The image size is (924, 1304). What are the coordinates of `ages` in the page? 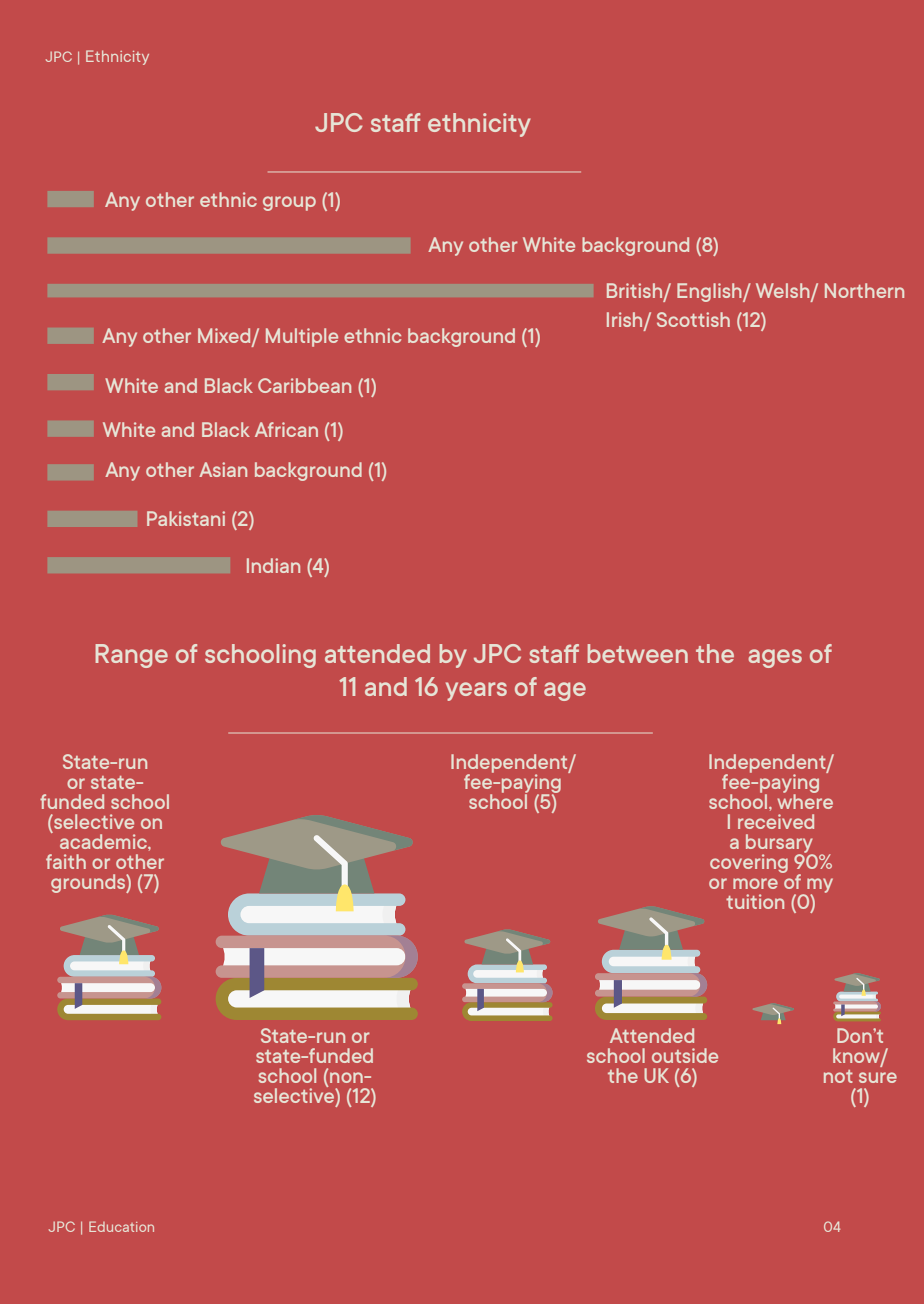 It's located at (775, 658).
